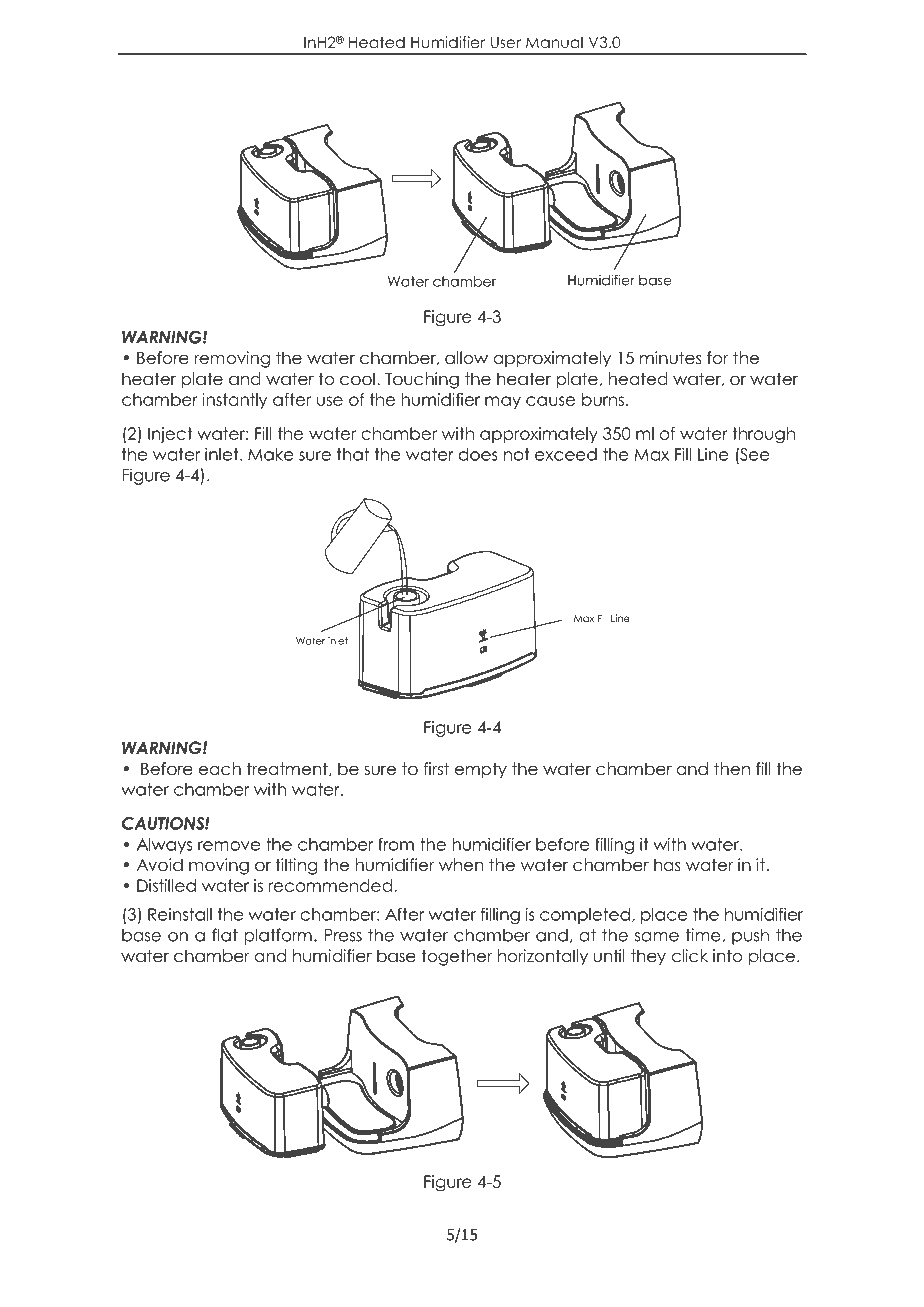  I want to click on Inject, so click(170, 435).
